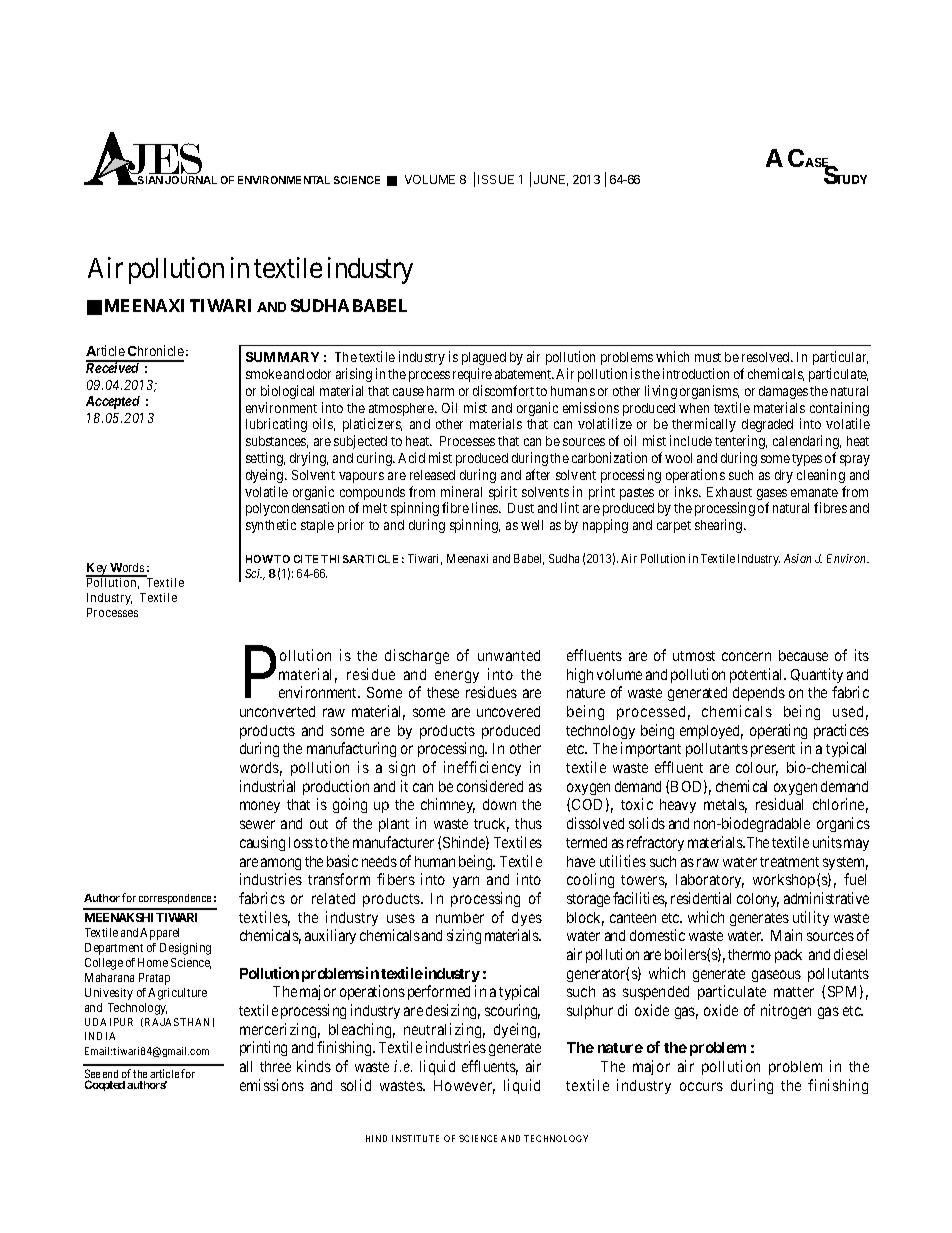 This screenshot has height=1233, width=952. Describe the element at coordinates (105, 1085) in the screenshot. I see `Coopted` at that location.
